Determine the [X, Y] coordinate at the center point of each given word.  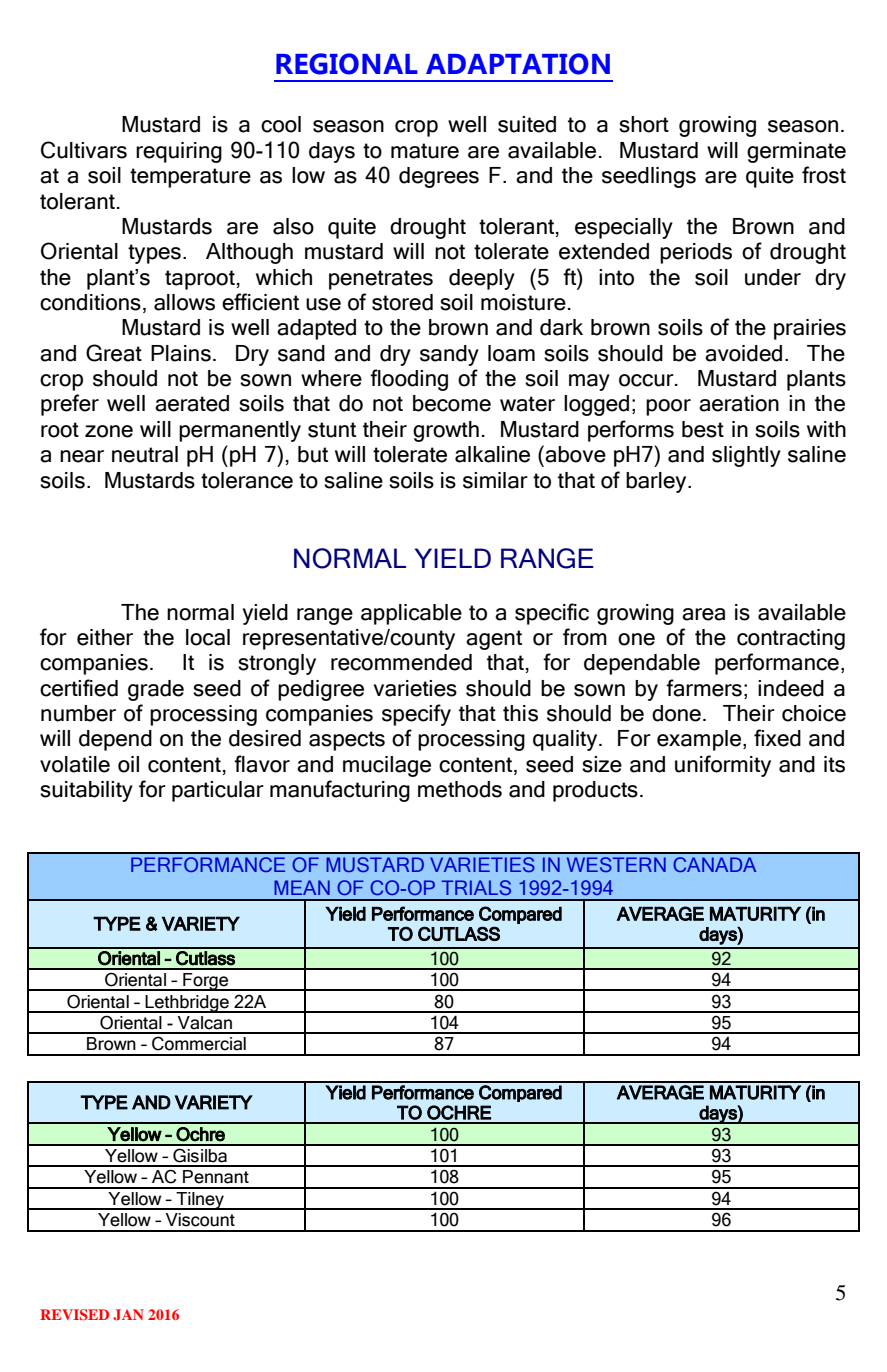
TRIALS [476, 887]
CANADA [714, 864]
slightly [746, 456]
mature [425, 151]
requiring [179, 152]
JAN [128, 1315]
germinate [796, 152]
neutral [145, 454]
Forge [206, 982]
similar [495, 480]
